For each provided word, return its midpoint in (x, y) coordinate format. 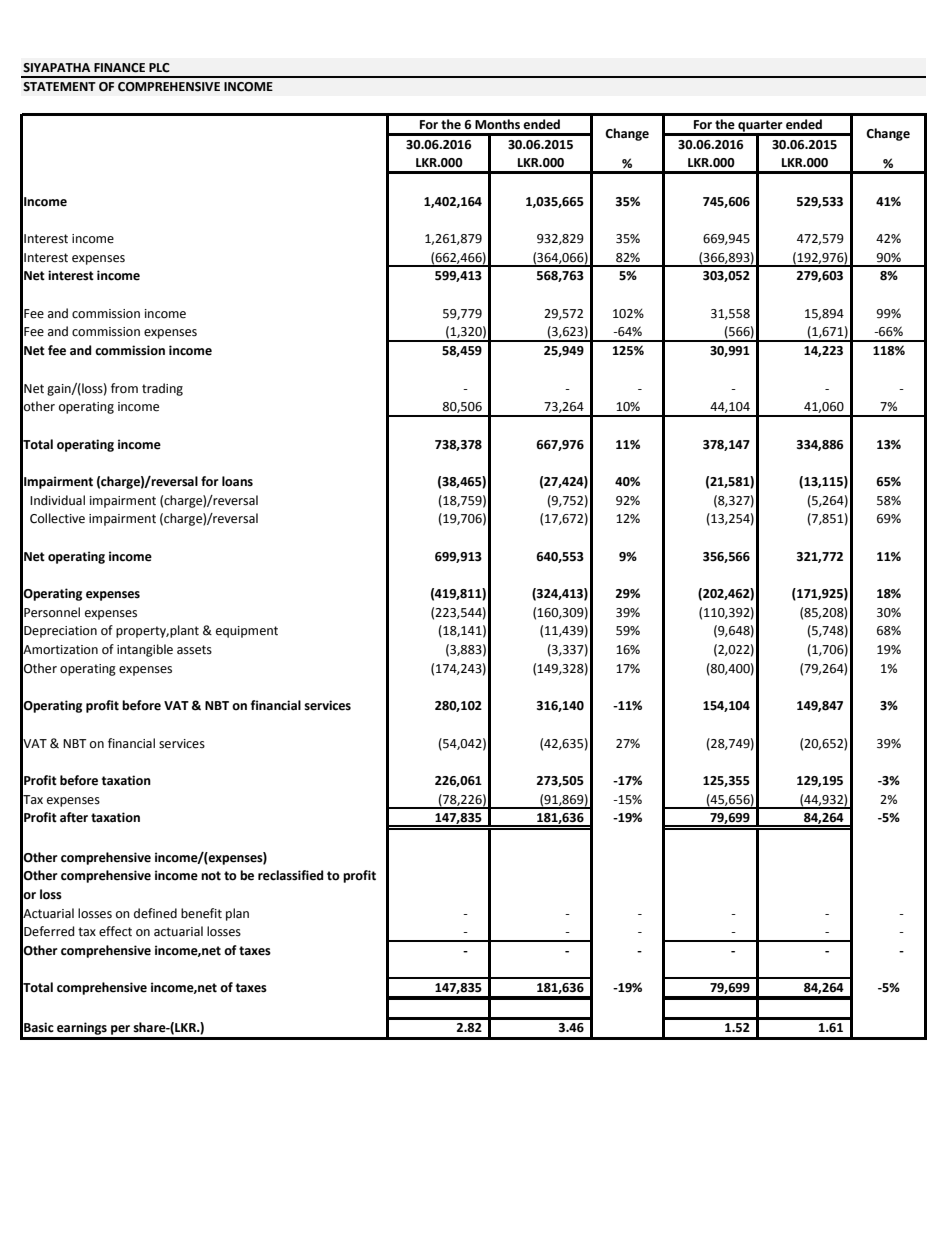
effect (115, 931)
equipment (247, 632)
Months (497, 124)
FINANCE (119, 68)
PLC (159, 68)
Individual (57, 500)
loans (237, 481)
